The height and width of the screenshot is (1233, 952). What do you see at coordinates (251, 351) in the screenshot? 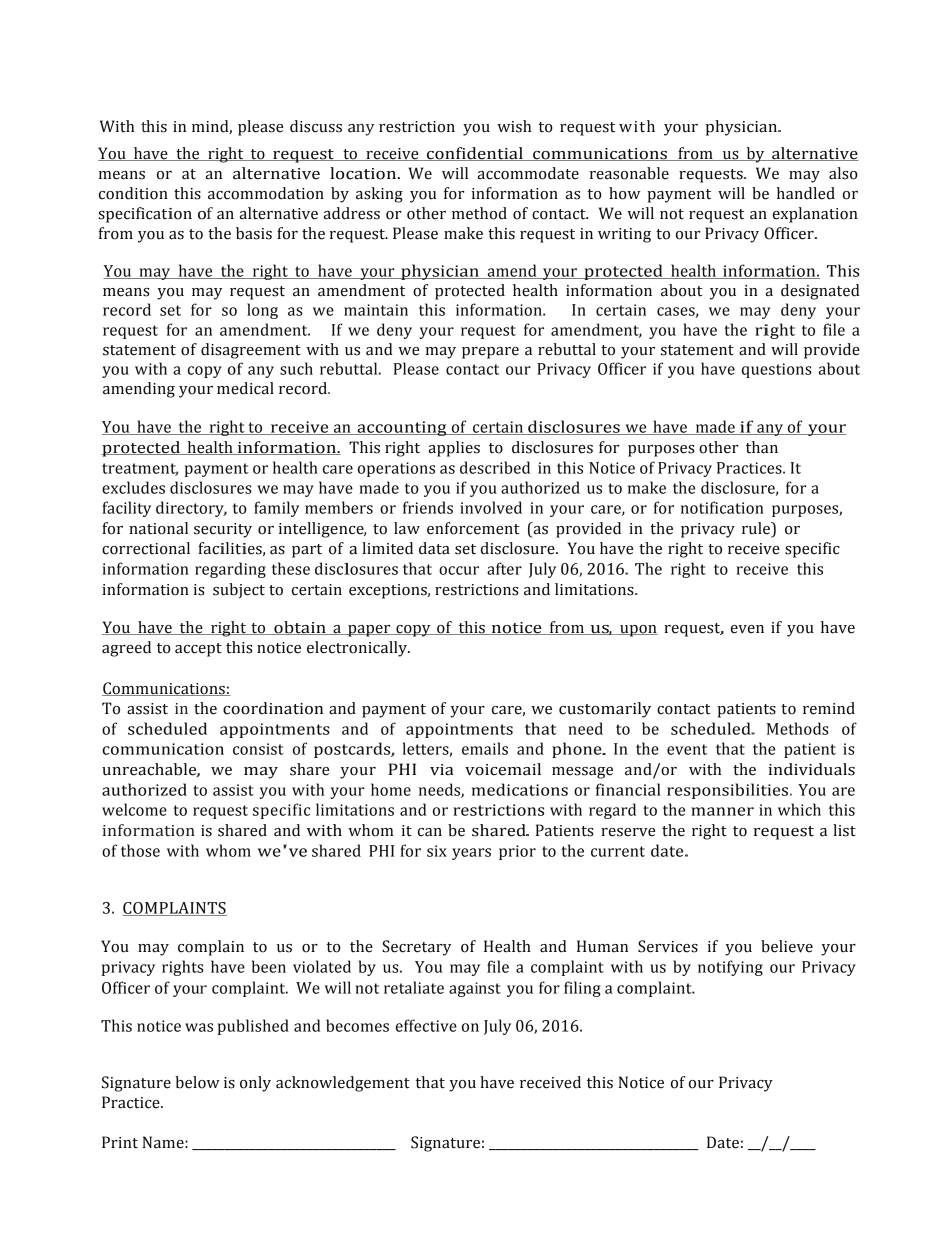
I see `disagreement` at bounding box center [251, 351].
